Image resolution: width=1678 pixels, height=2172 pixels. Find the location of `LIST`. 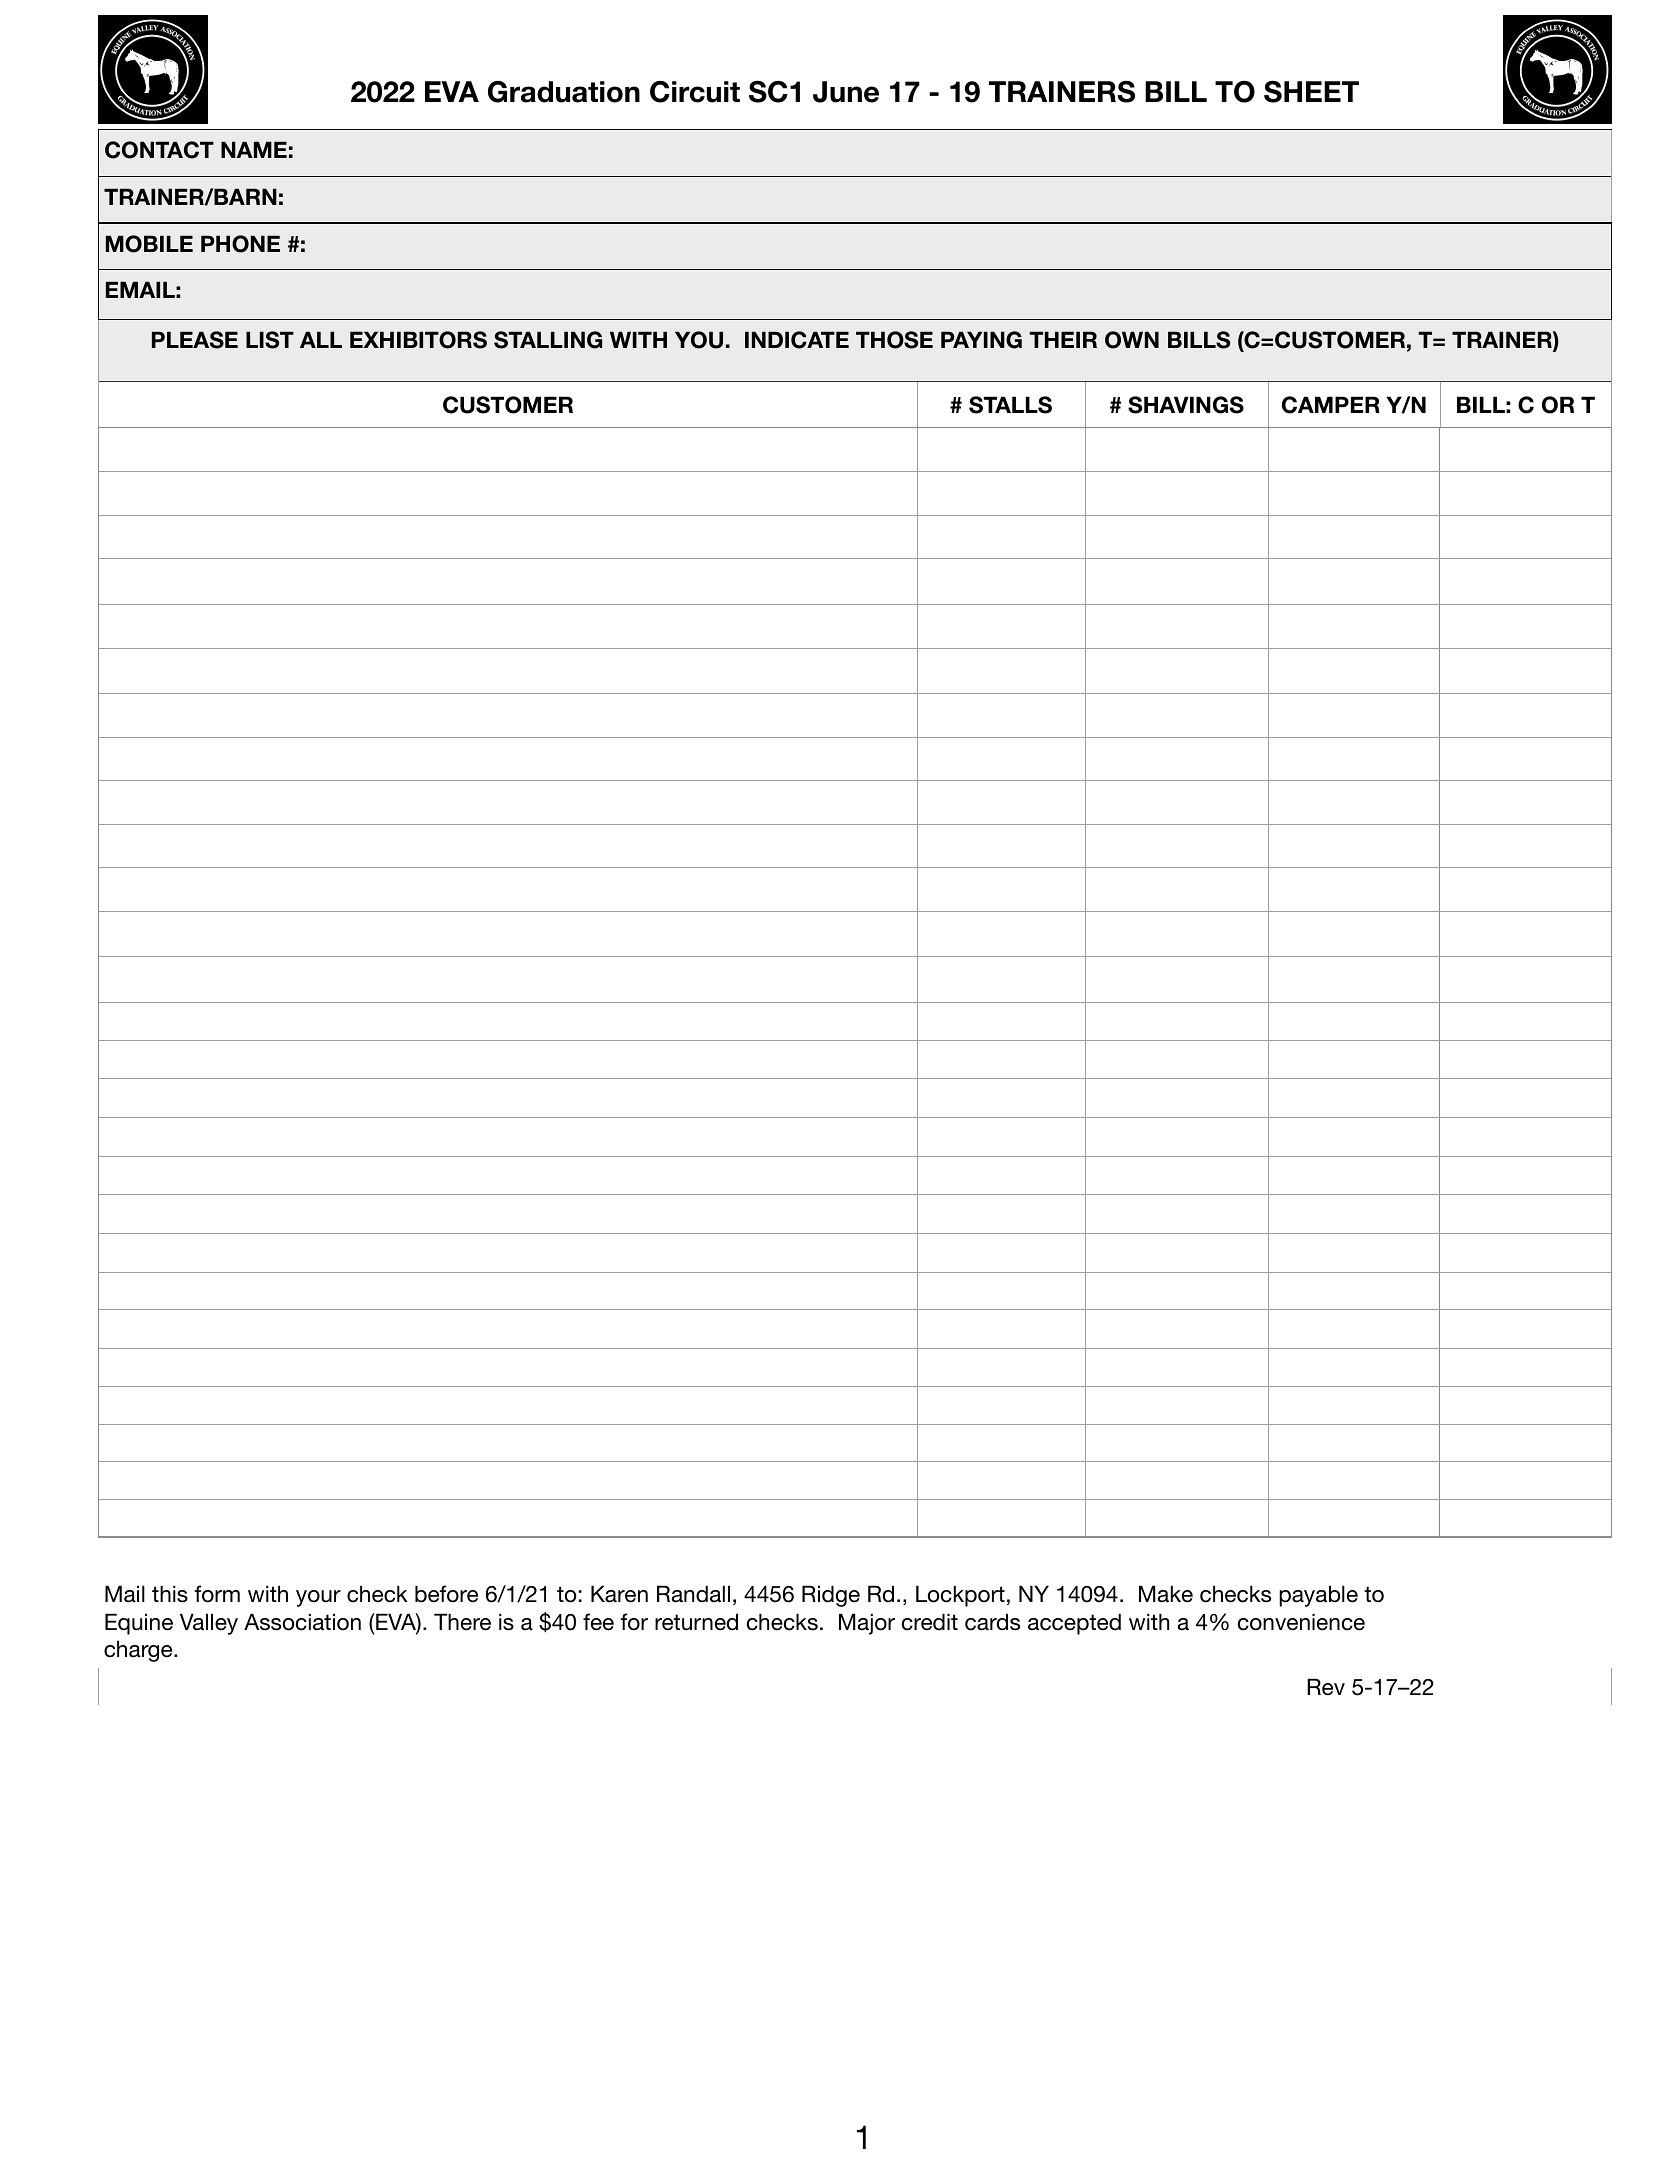

LIST is located at coordinates (270, 340).
